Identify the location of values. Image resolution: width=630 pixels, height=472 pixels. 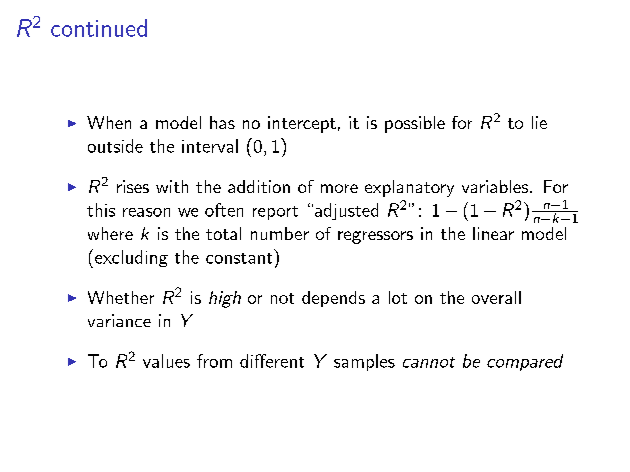
(166, 361).
